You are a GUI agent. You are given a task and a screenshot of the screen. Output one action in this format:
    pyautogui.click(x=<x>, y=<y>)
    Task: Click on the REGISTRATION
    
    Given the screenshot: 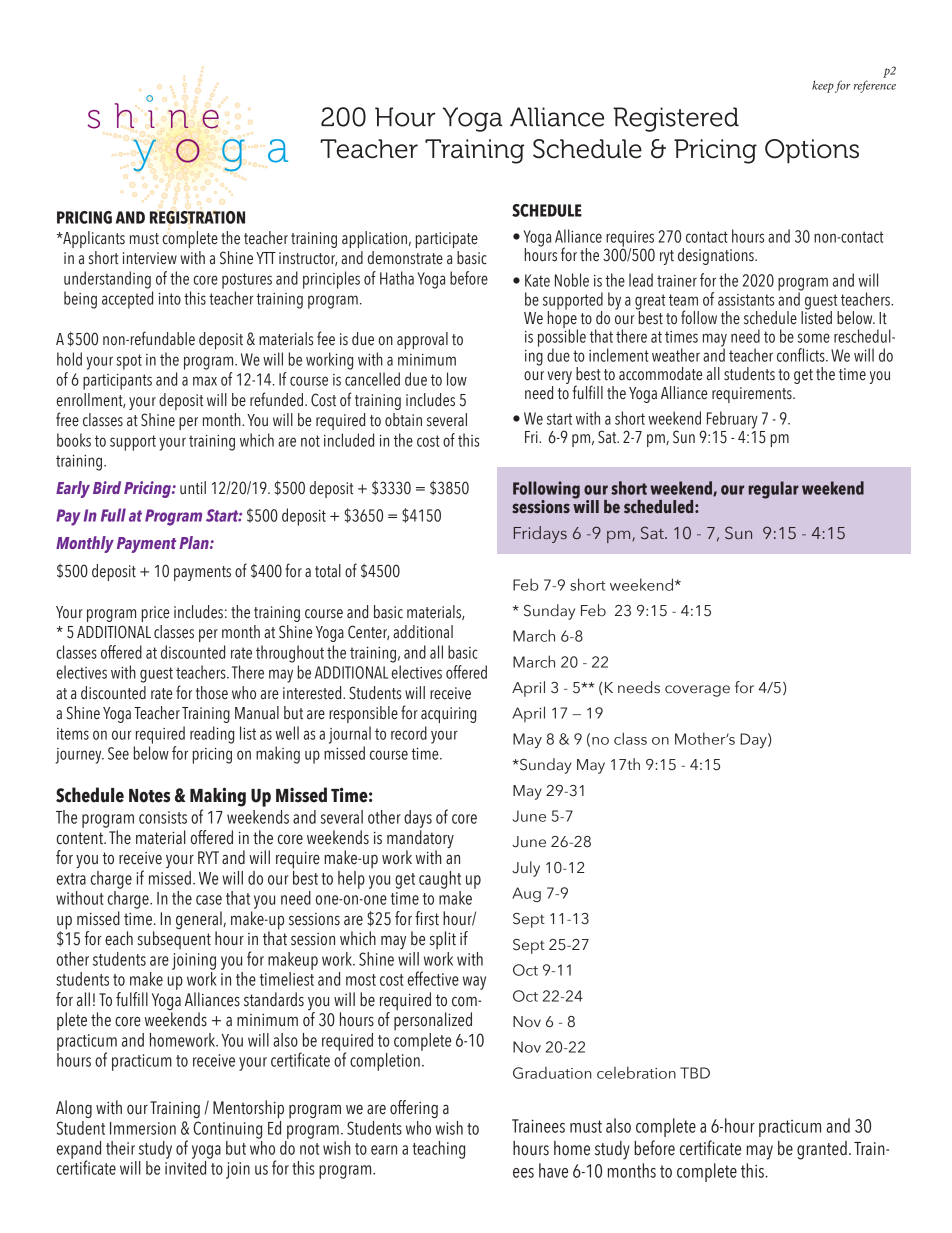 What is the action you would take?
    pyautogui.click(x=197, y=217)
